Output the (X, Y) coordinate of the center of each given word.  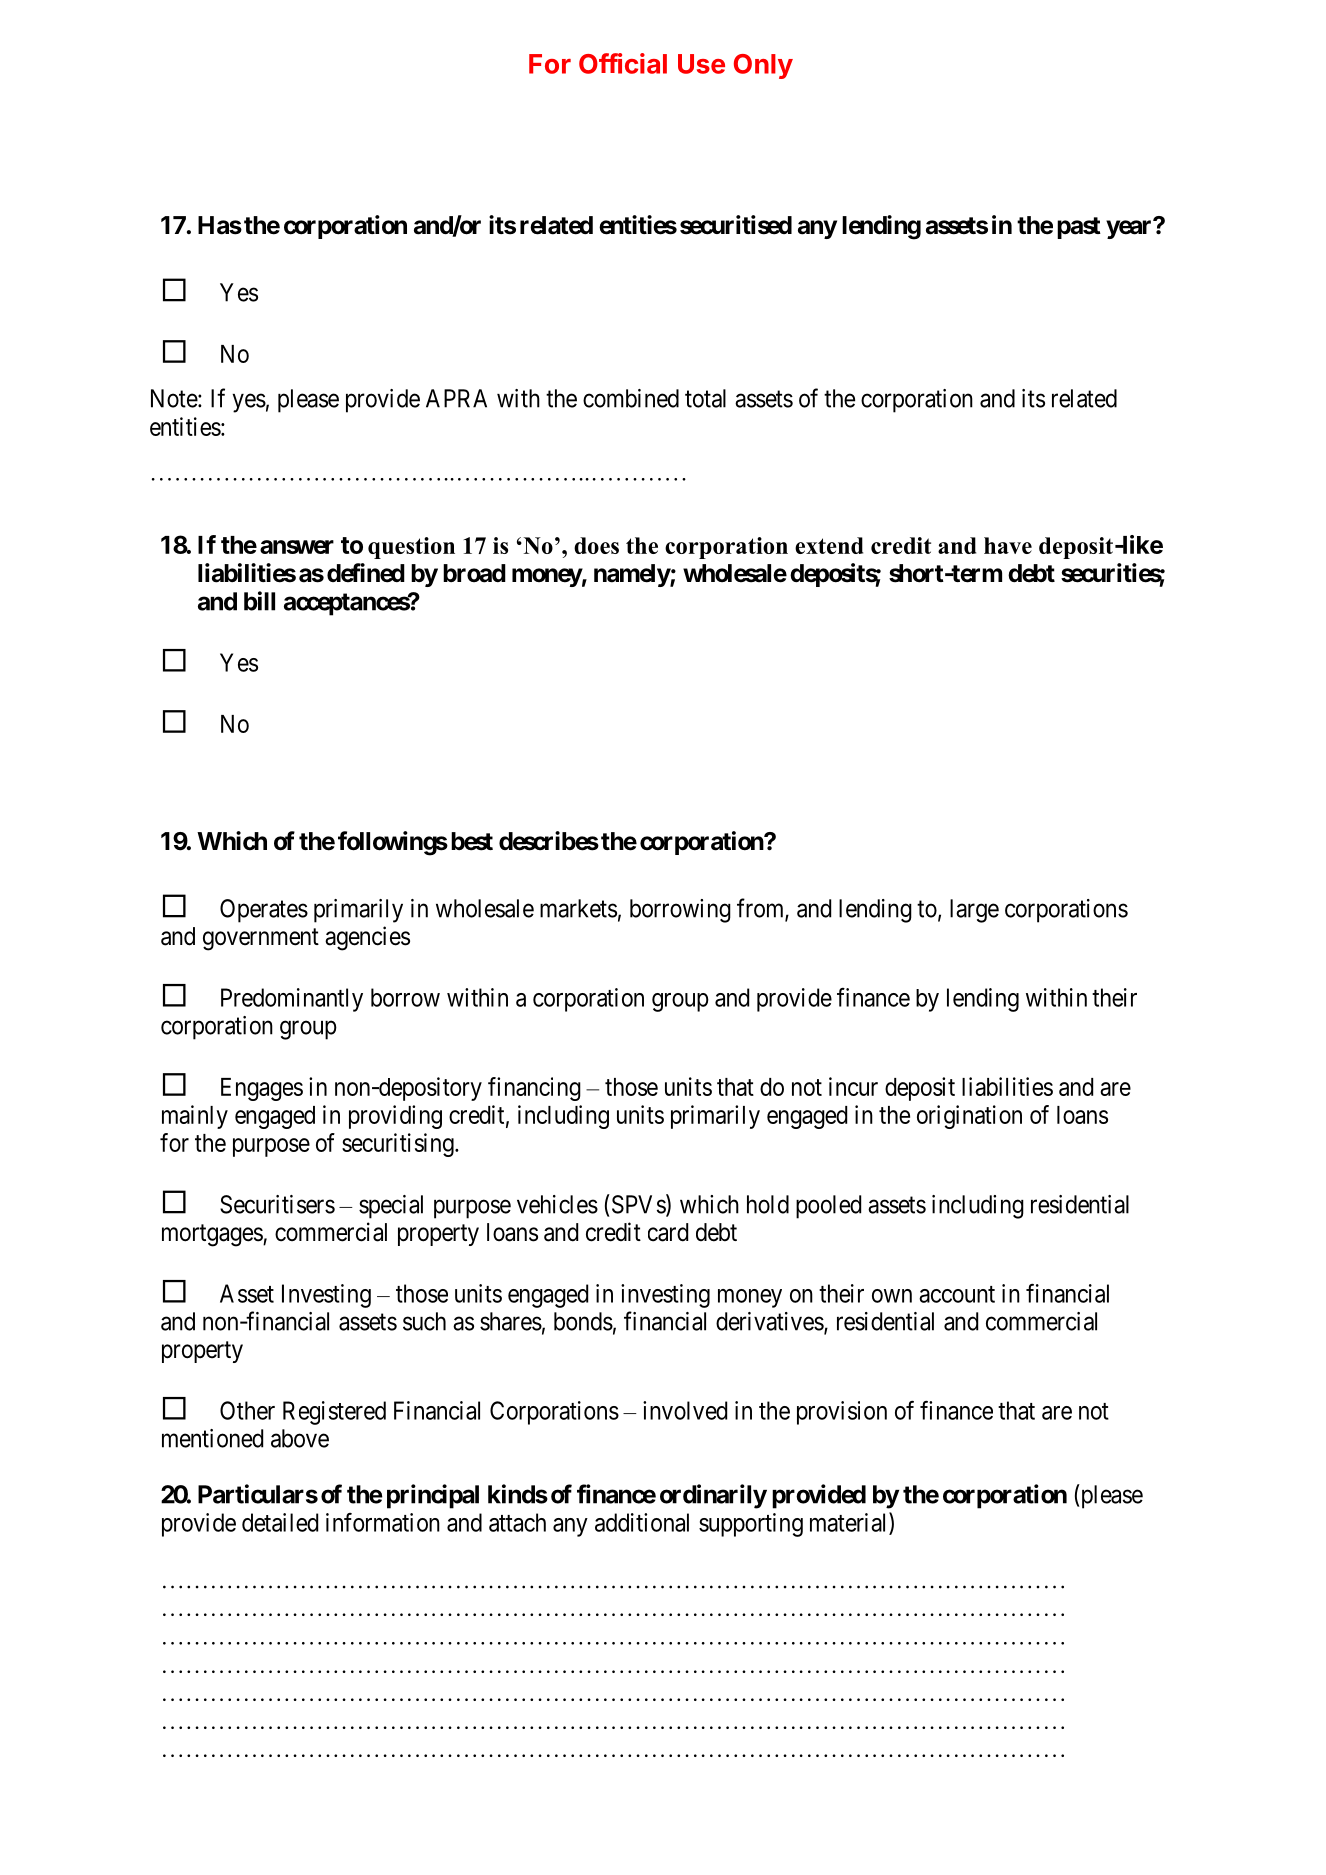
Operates (264, 911)
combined (631, 398)
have (1008, 545)
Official (623, 63)
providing (395, 1117)
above (300, 1438)
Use (701, 64)
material (850, 1523)
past (1079, 228)
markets (578, 908)
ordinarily (713, 1496)
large (974, 911)
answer (297, 547)
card (668, 1232)
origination (969, 1117)
